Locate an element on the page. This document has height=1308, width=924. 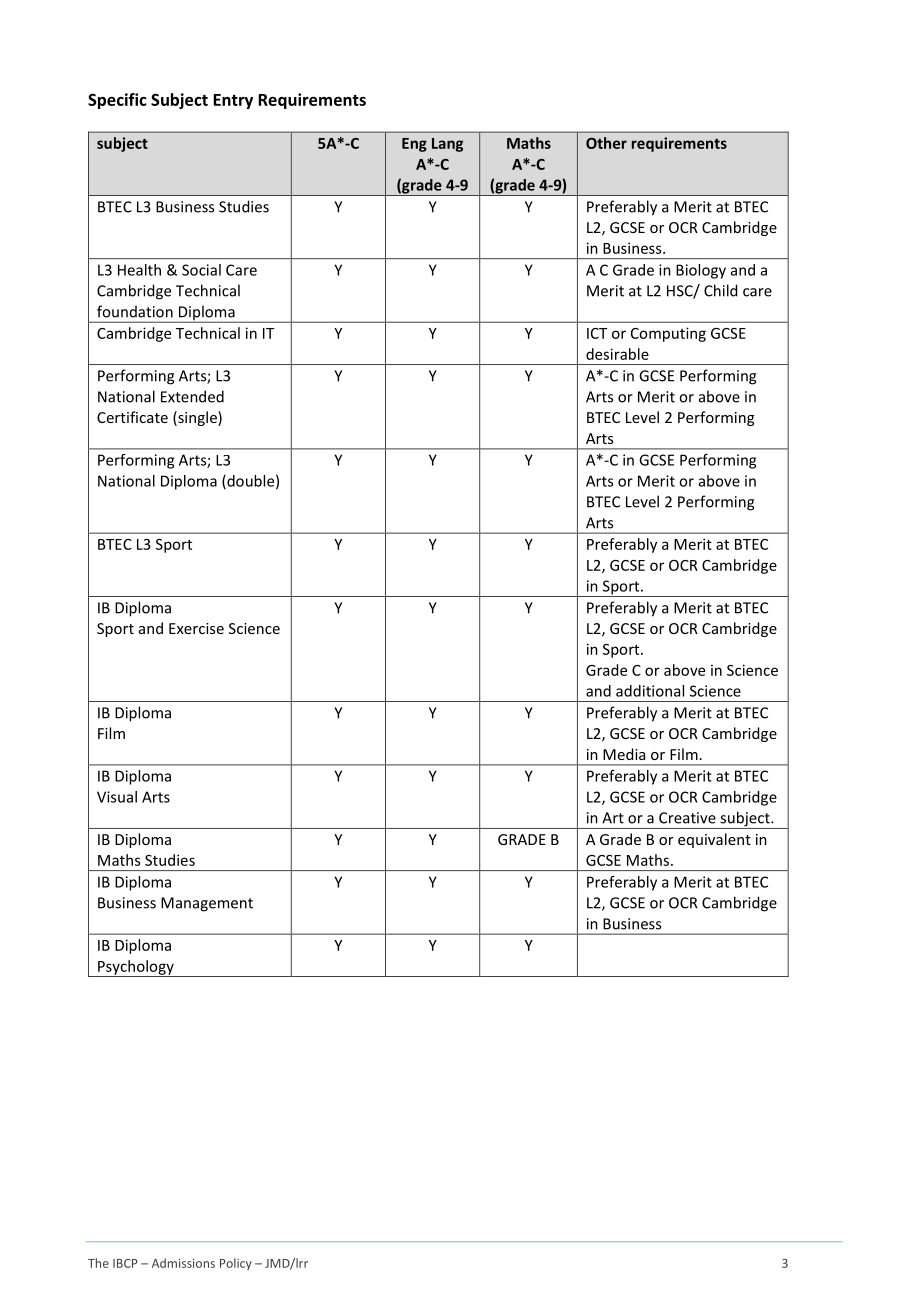
Eng is located at coordinates (414, 145).
